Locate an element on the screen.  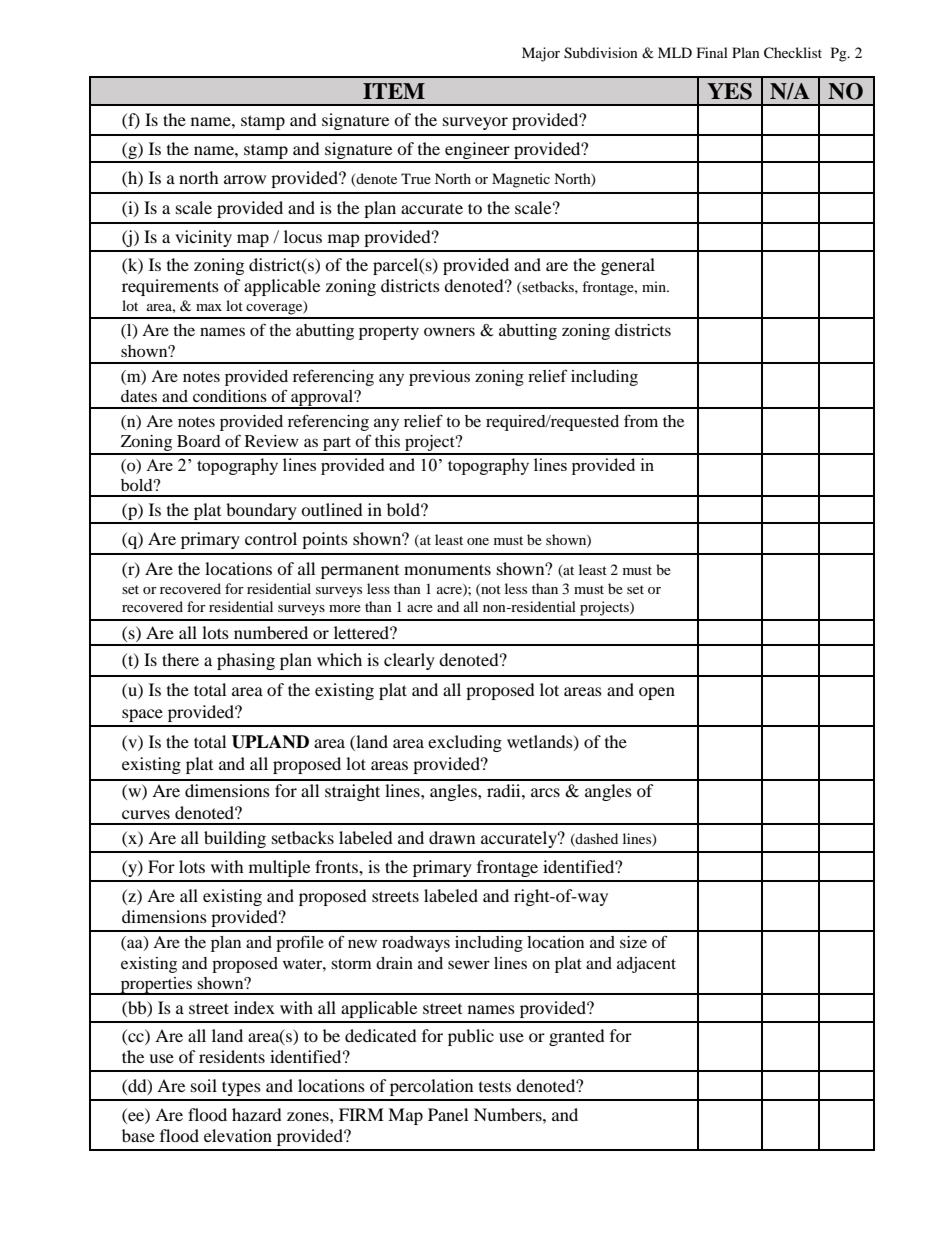
ITEM is located at coordinates (394, 91).
